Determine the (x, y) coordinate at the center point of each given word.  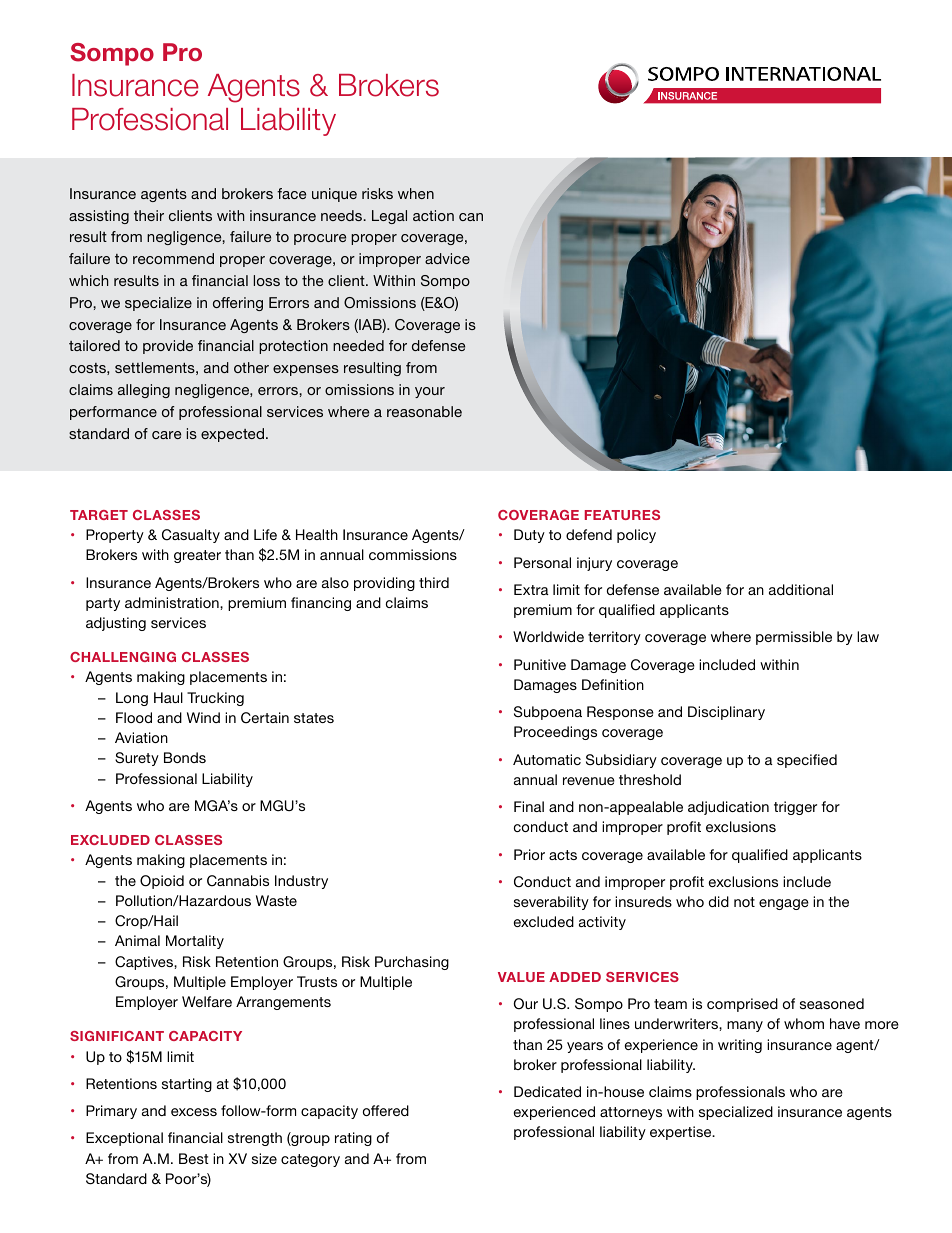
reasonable (424, 411)
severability (551, 903)
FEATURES (622, 515)
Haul (168, 697)
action (433, 215)
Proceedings (555, 733)
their (149, 215)
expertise (682, 1133)
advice (447, 258)
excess (194, 1112)
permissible (794, 638)
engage (784, 904)
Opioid (162, 882)
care (166, 435)
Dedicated (547, 1091)
